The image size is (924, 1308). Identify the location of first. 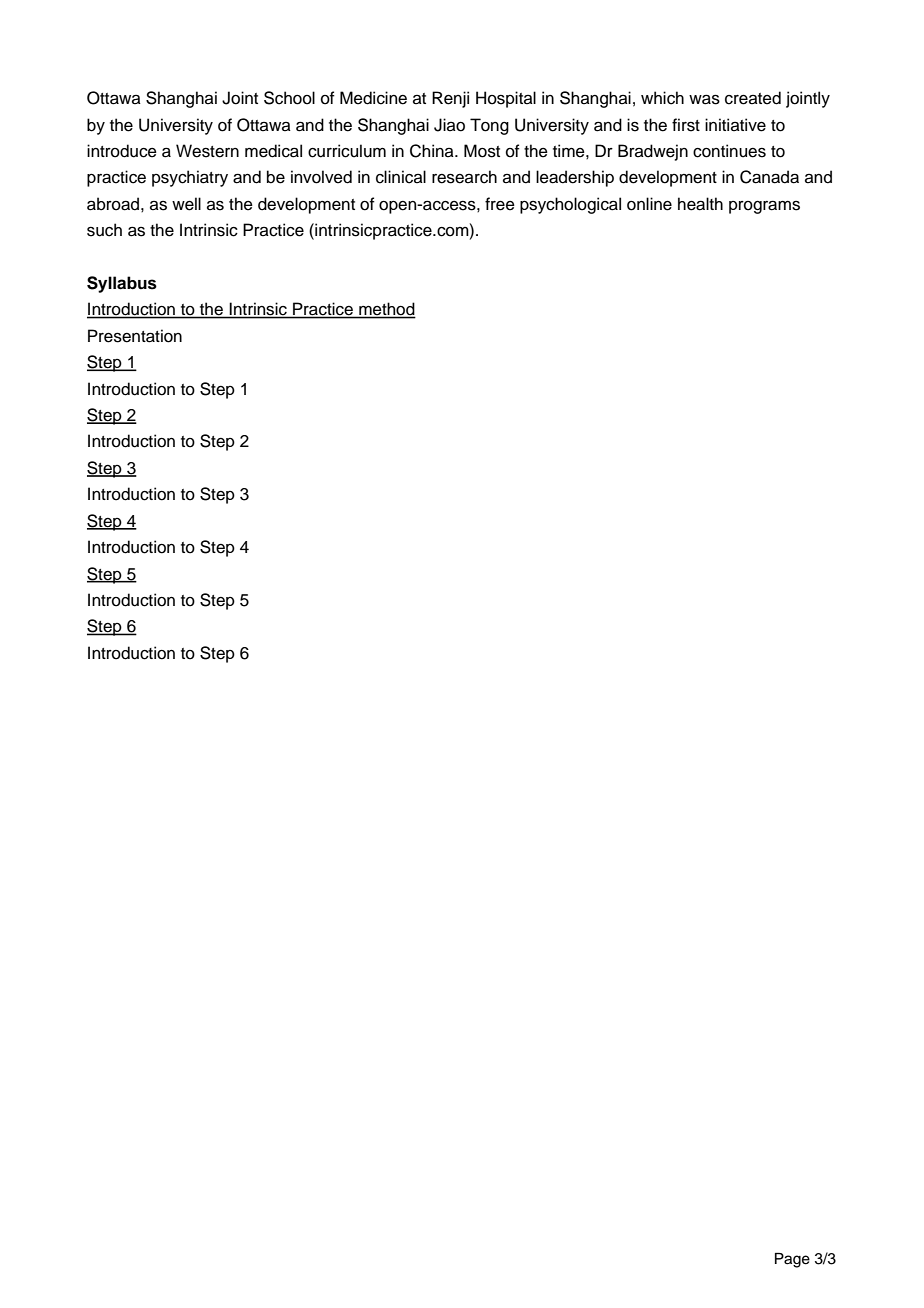
(686, 125).
